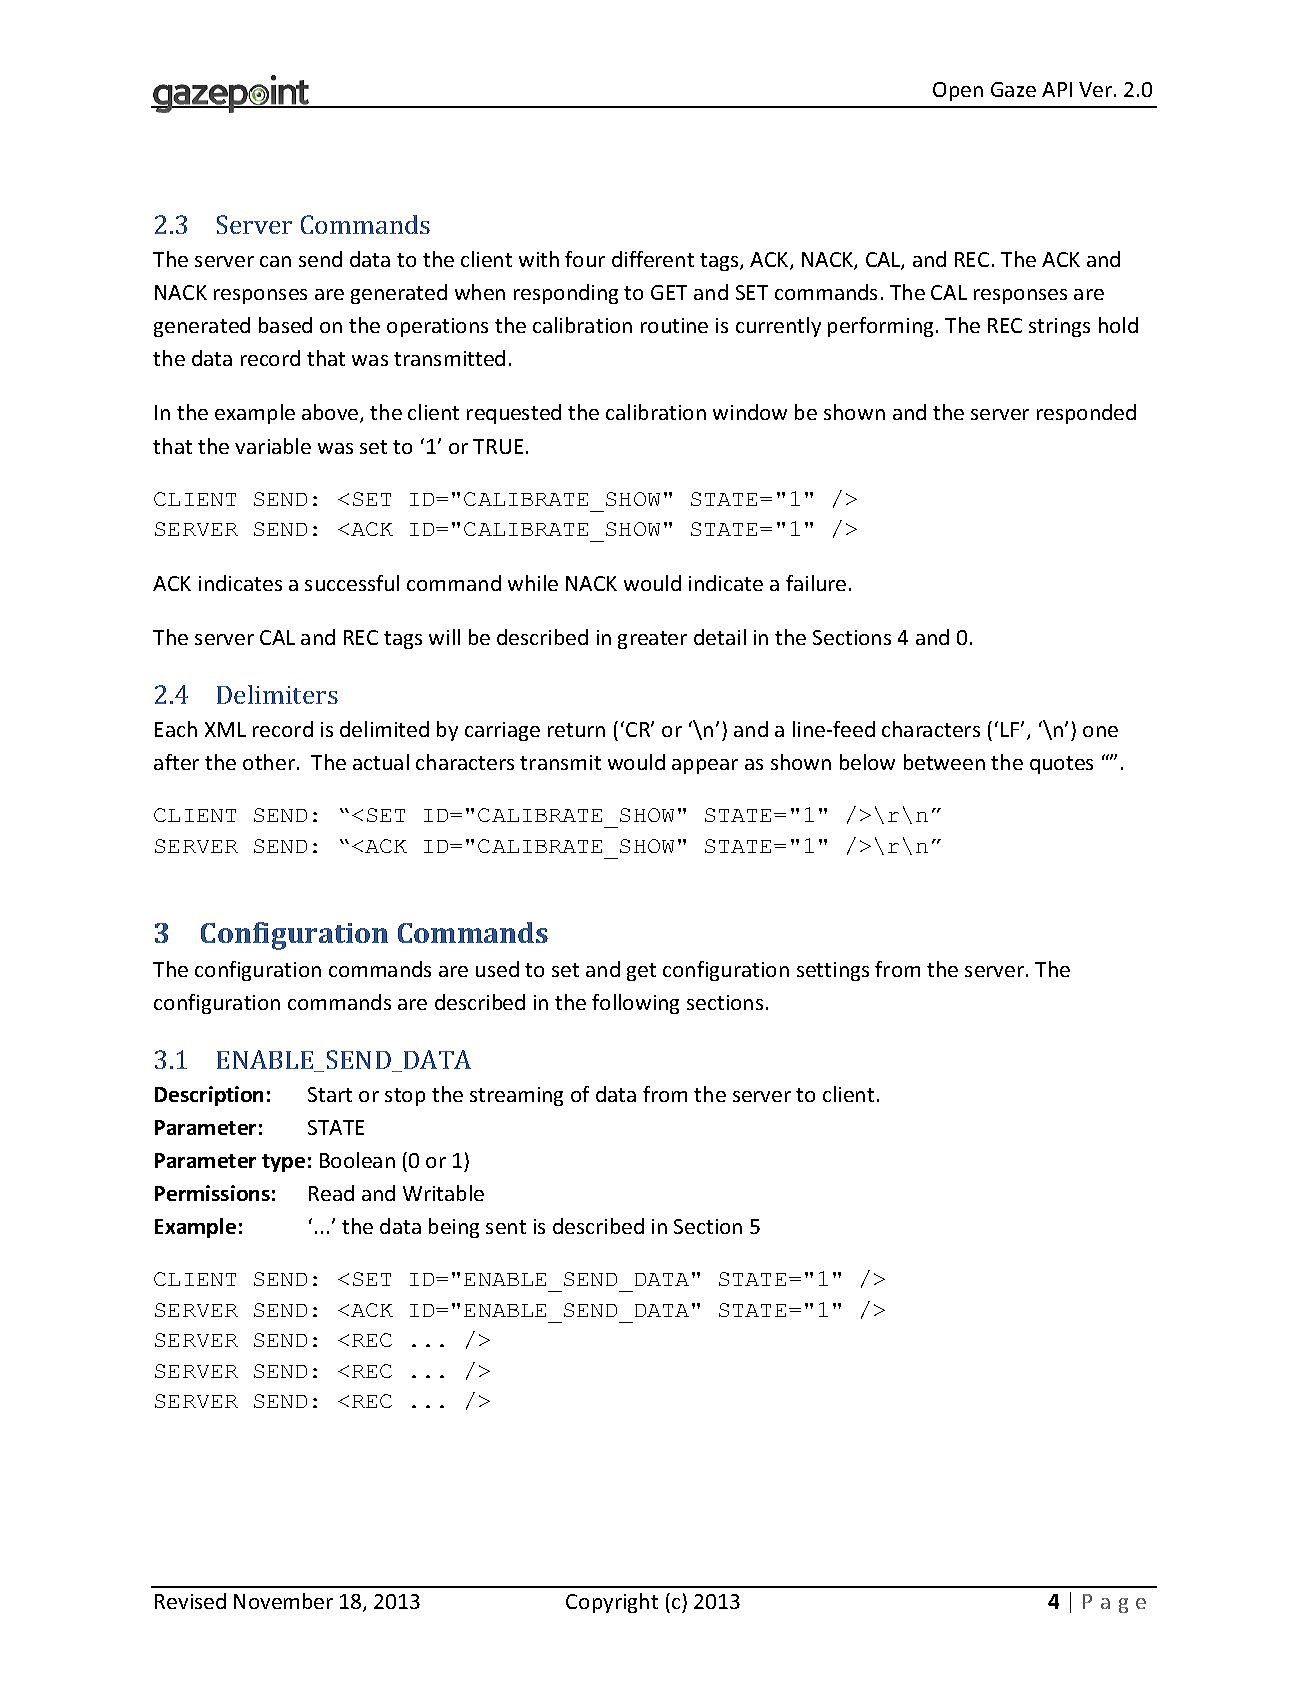  Describe the element at coordinates (576, 730) in the page. I see `return` at that location.
